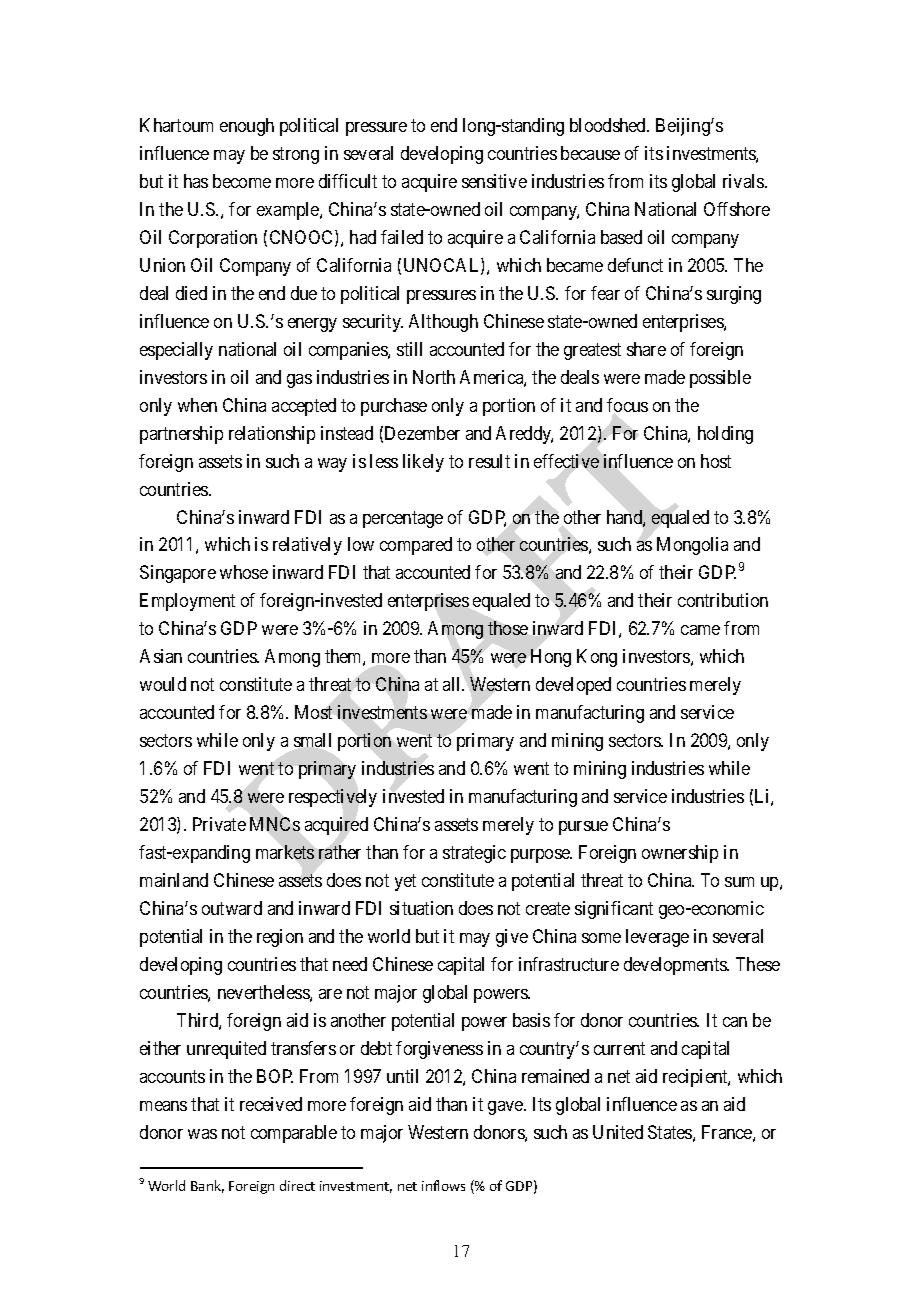  What do you see at coordinates (744, 181) in the screenshot?
I see `rivals` at bounding box center [744, 181].
